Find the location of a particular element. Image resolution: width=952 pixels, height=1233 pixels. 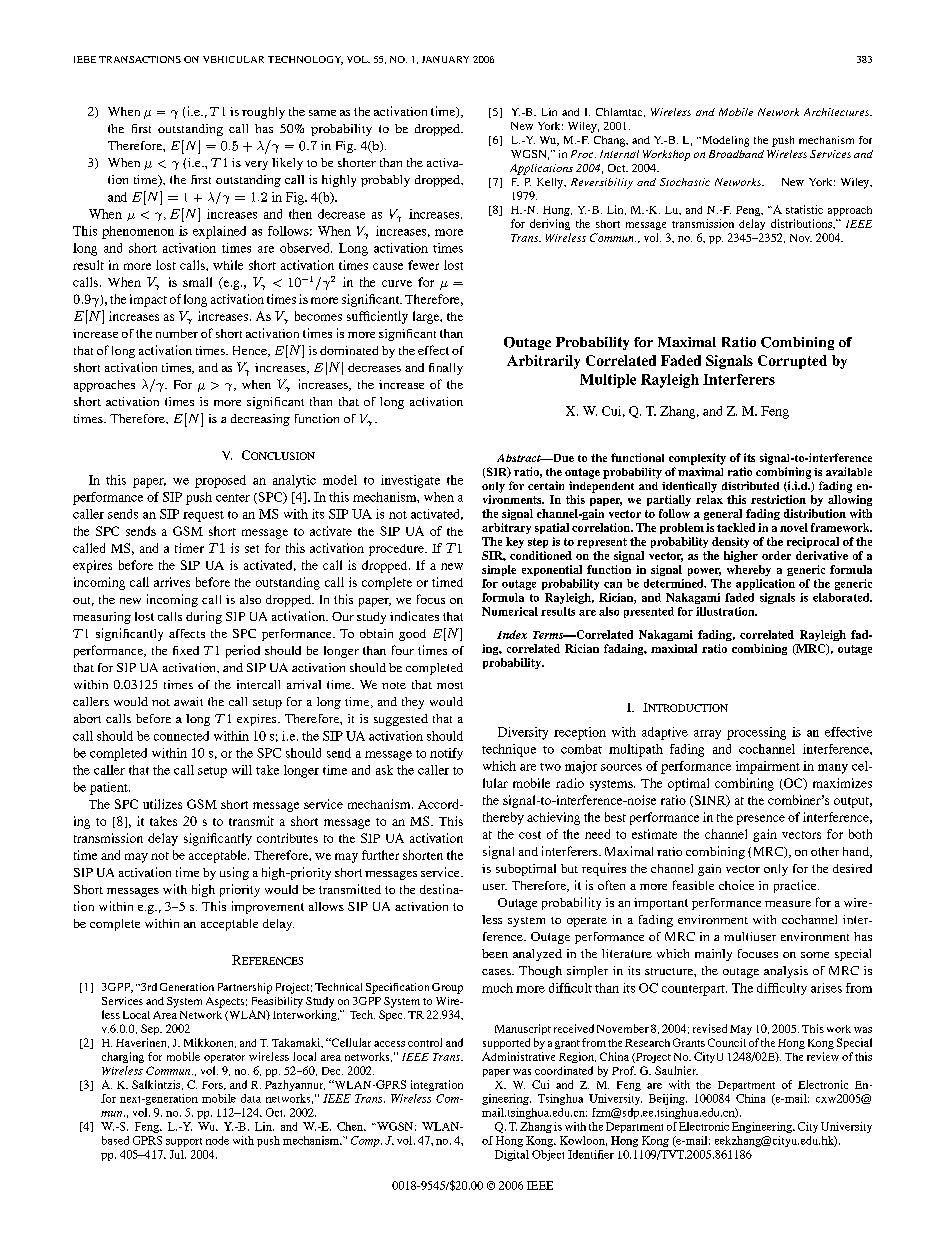

Numerical is located at coordinates (510, 611).
